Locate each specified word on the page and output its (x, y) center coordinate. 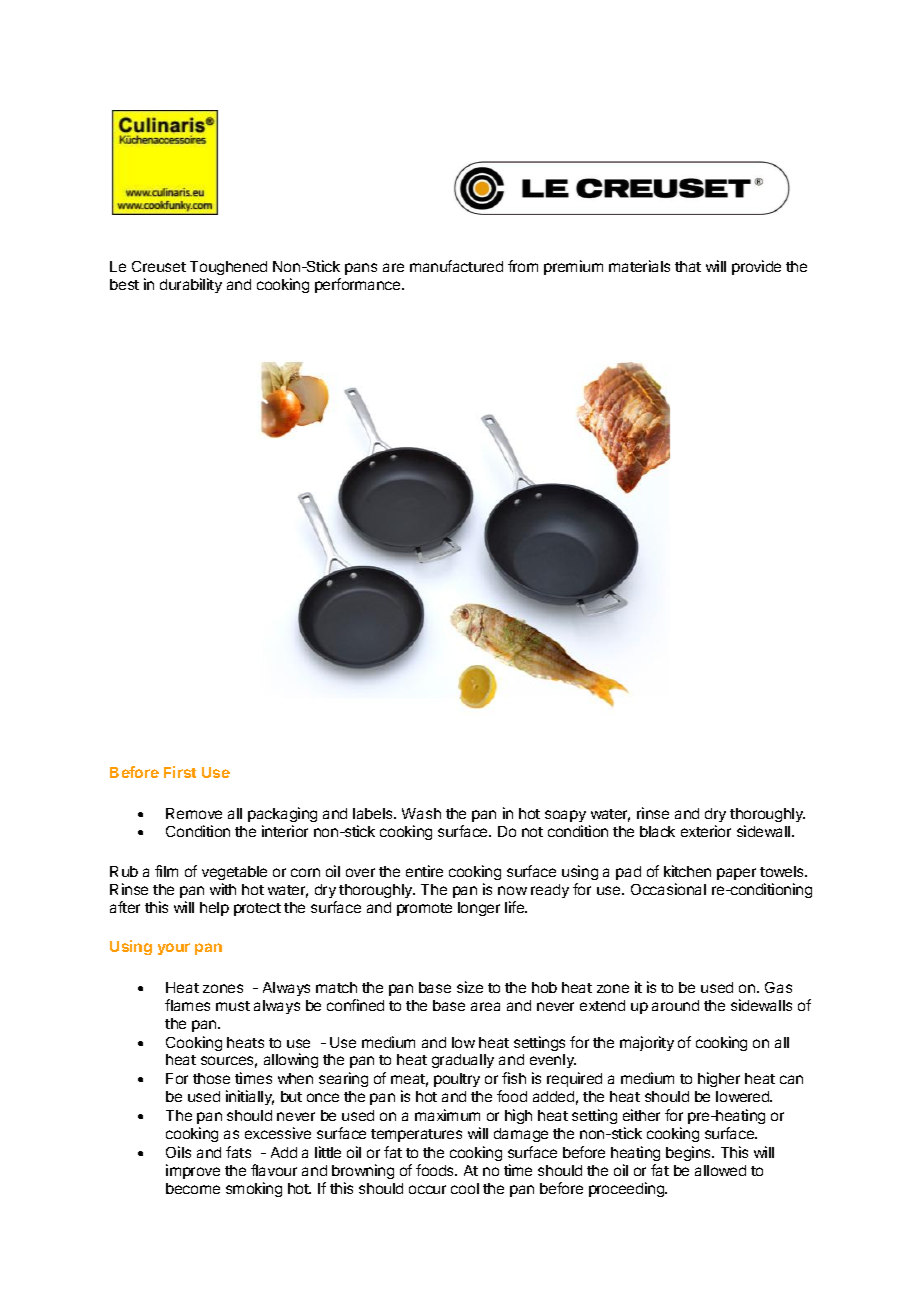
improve (193, 1171)
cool (465, 1188)
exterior (706, 831)
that (688, 266)
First (180, 772)
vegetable (234, 873)
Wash (421, 813)
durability (191, 285)
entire (424, 871)
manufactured (456, 266)
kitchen (687, 871)
